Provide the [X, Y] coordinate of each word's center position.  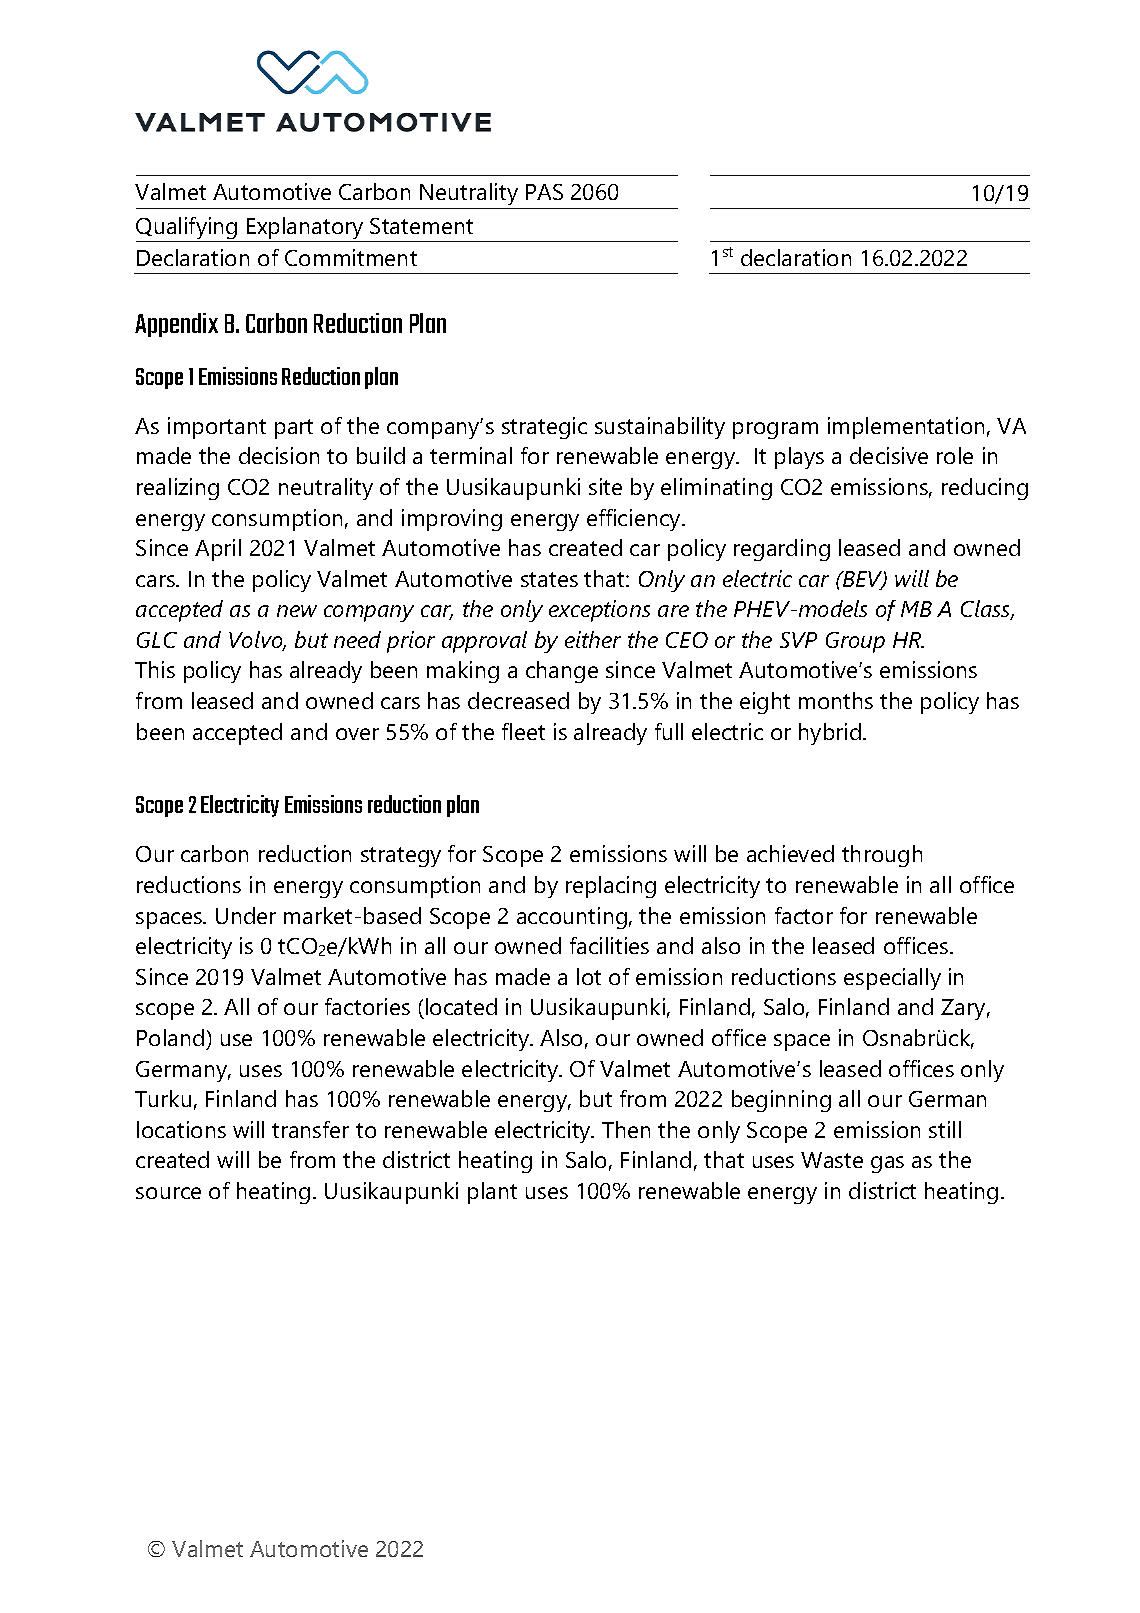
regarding [782, 550]
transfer [310, 1129]
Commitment [351, 257]
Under [246, 915]
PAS [544, 192]
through [882, 856]
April [218, 550]
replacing [611, 887]
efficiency [635, 520]
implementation [906, 428]
